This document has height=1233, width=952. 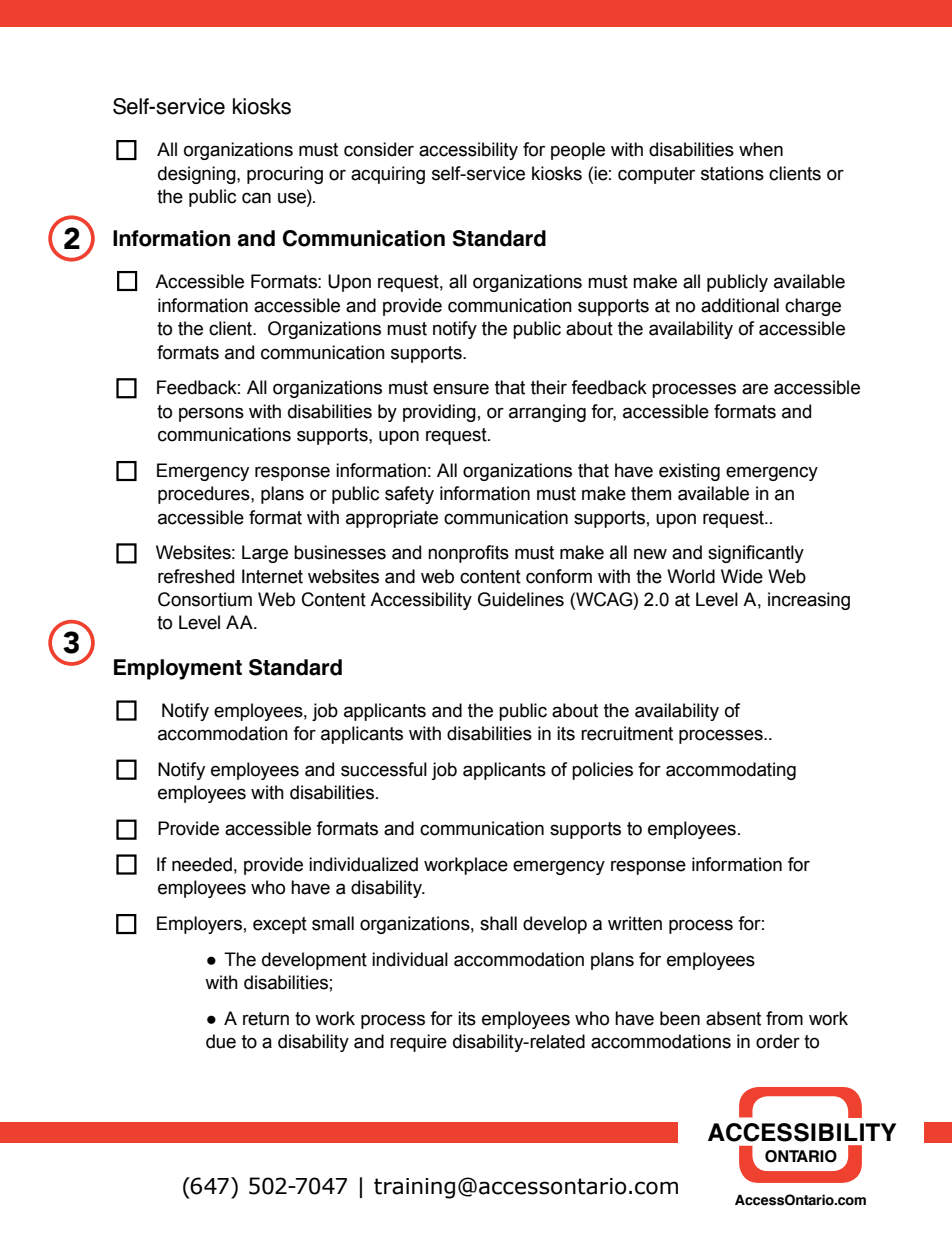 What do you see at coordinates (742, 576) in the document?
I see `Wide` at bounding box center [742, 576].
